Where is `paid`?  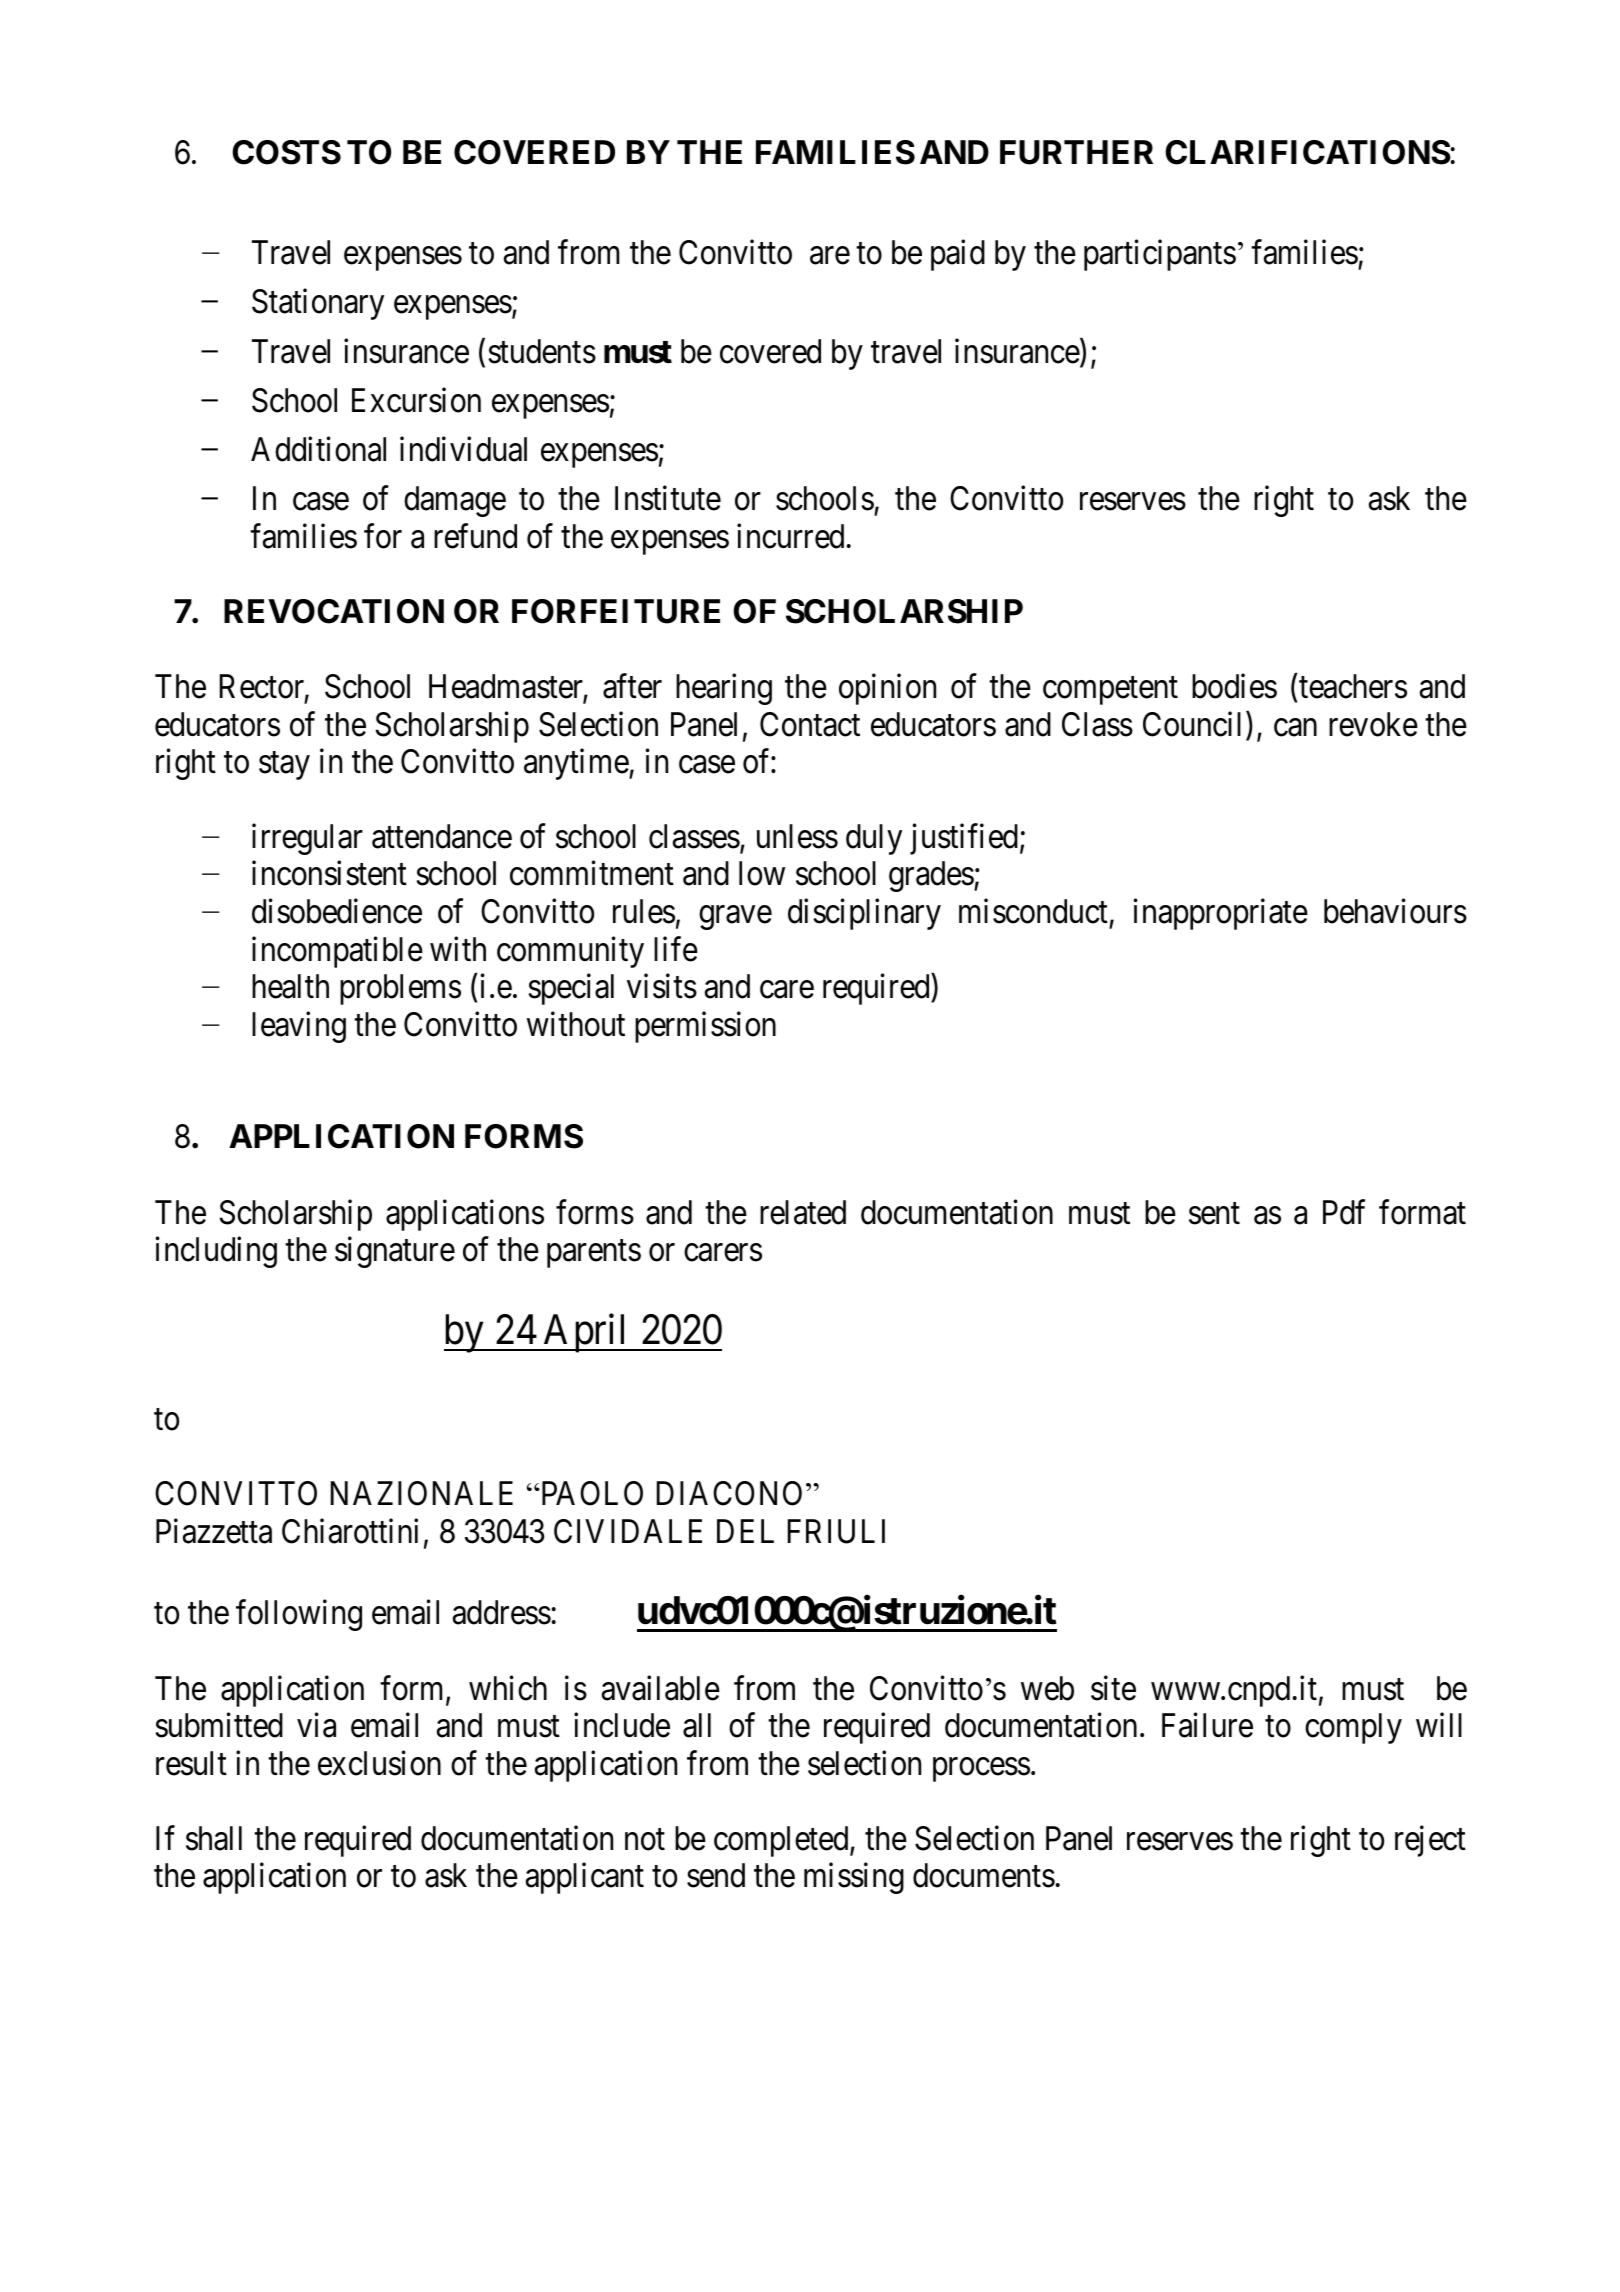
paid is located at coordinates (958, 255).
